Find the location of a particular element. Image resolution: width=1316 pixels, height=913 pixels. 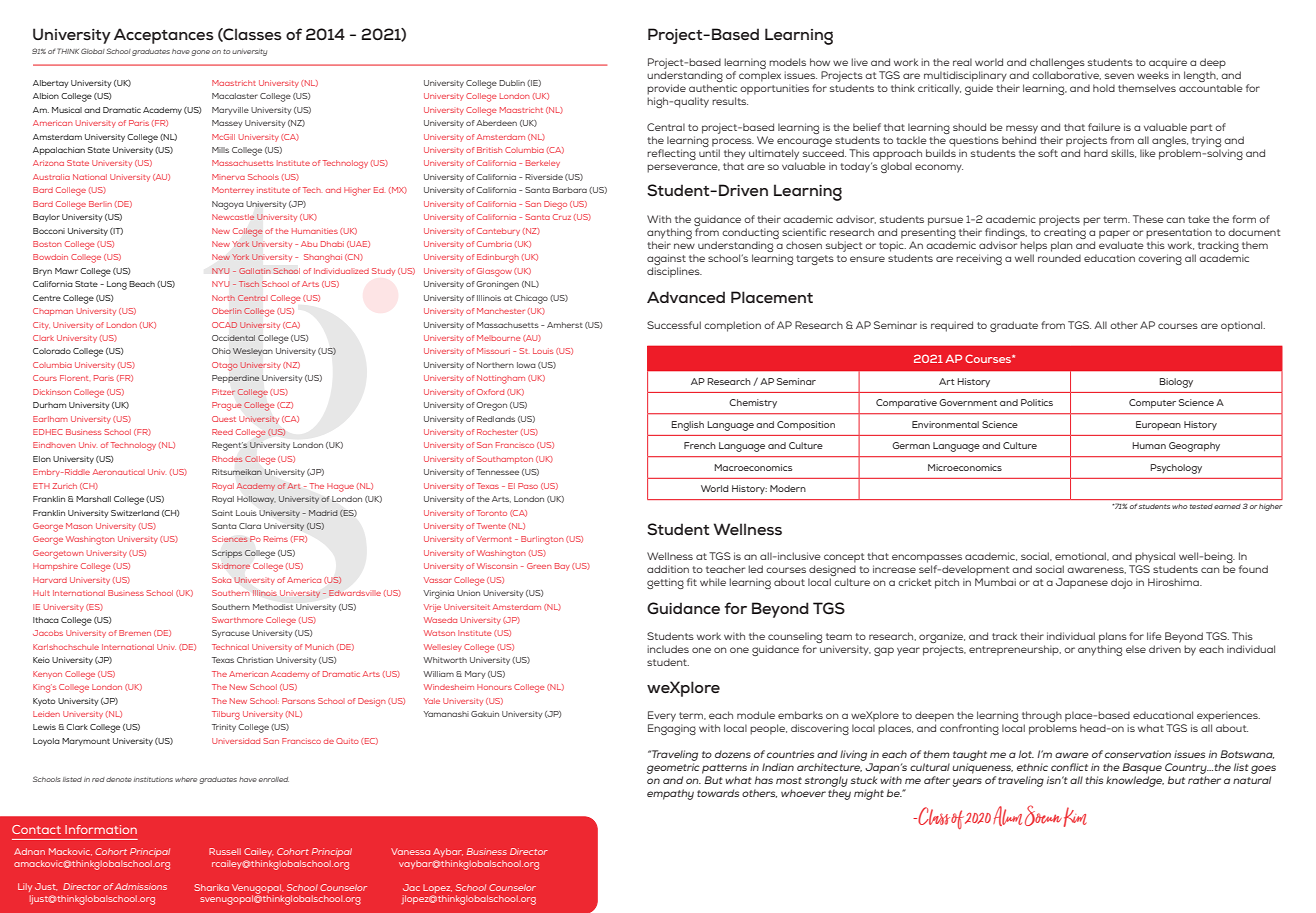

Kim is located at coordinates (1075, 817).
